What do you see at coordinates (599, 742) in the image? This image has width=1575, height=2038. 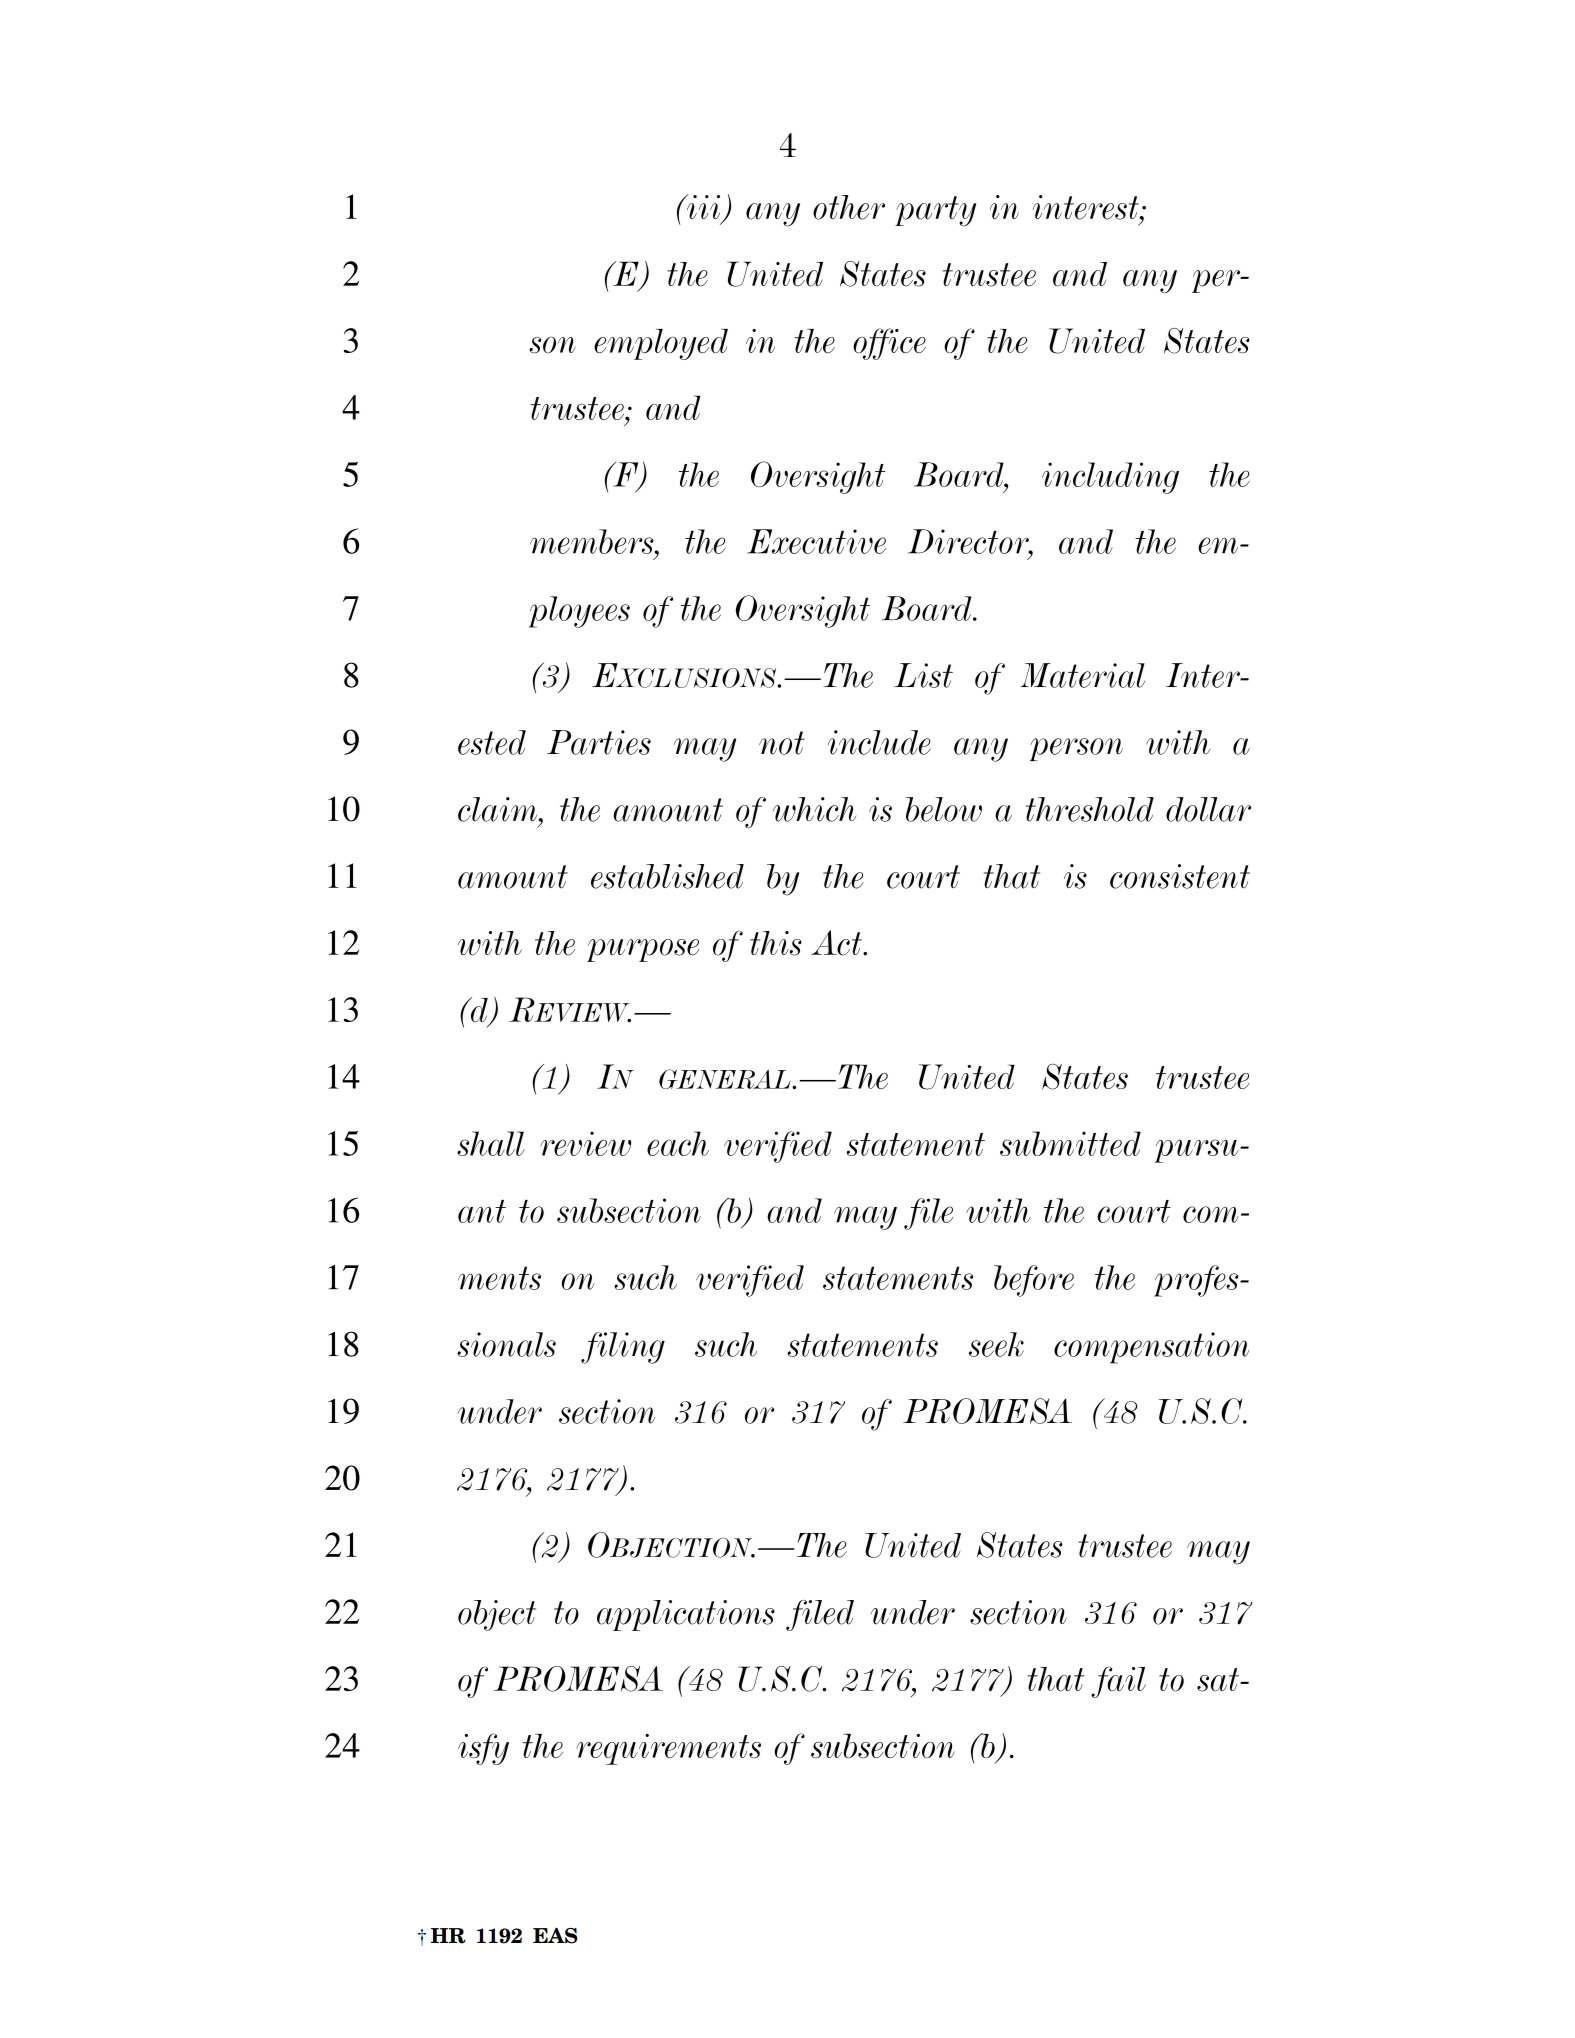 I see `Parties` at bounding box center [599, 742].
